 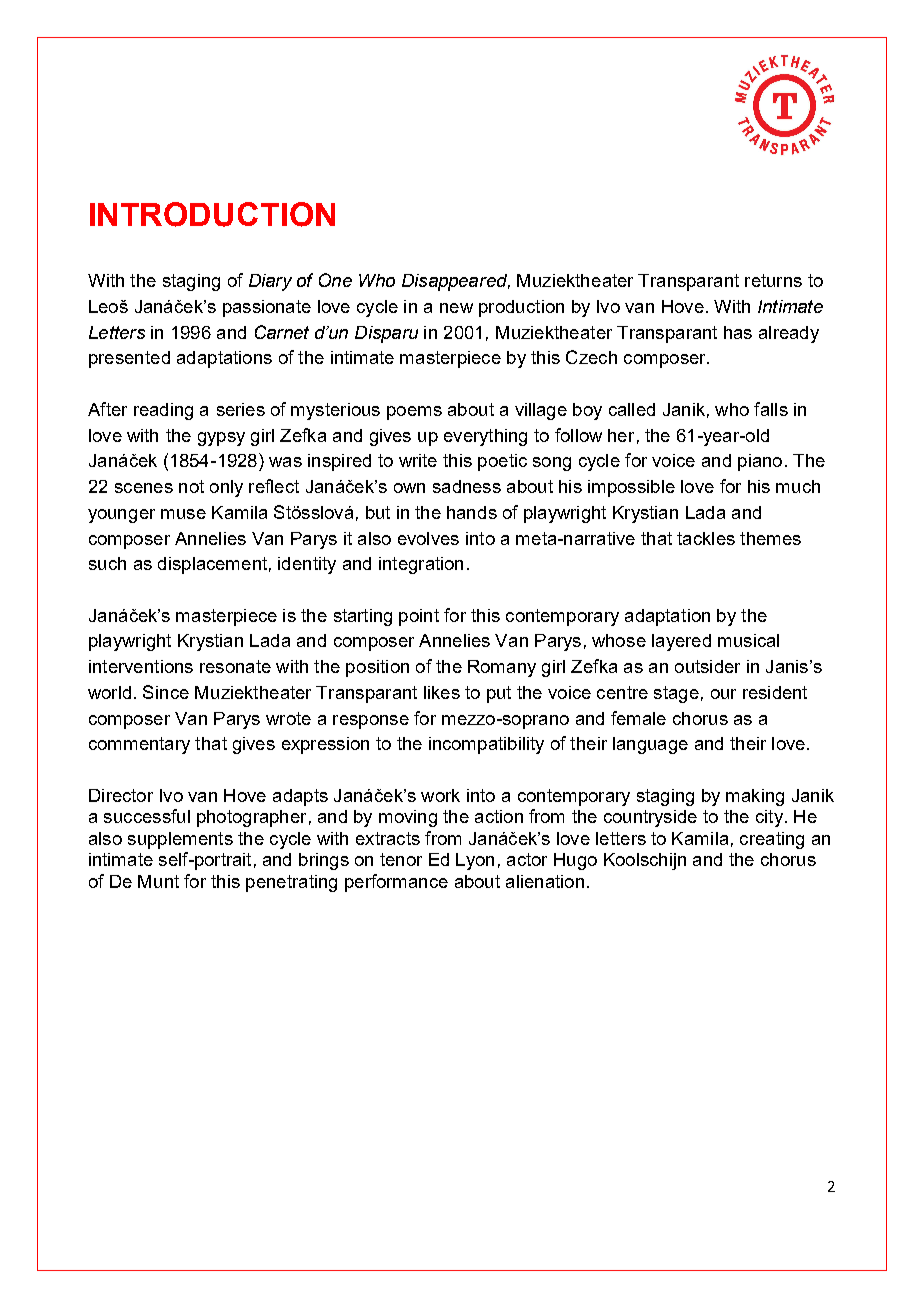 I want to click on returns, so click(x=773, y=280).
